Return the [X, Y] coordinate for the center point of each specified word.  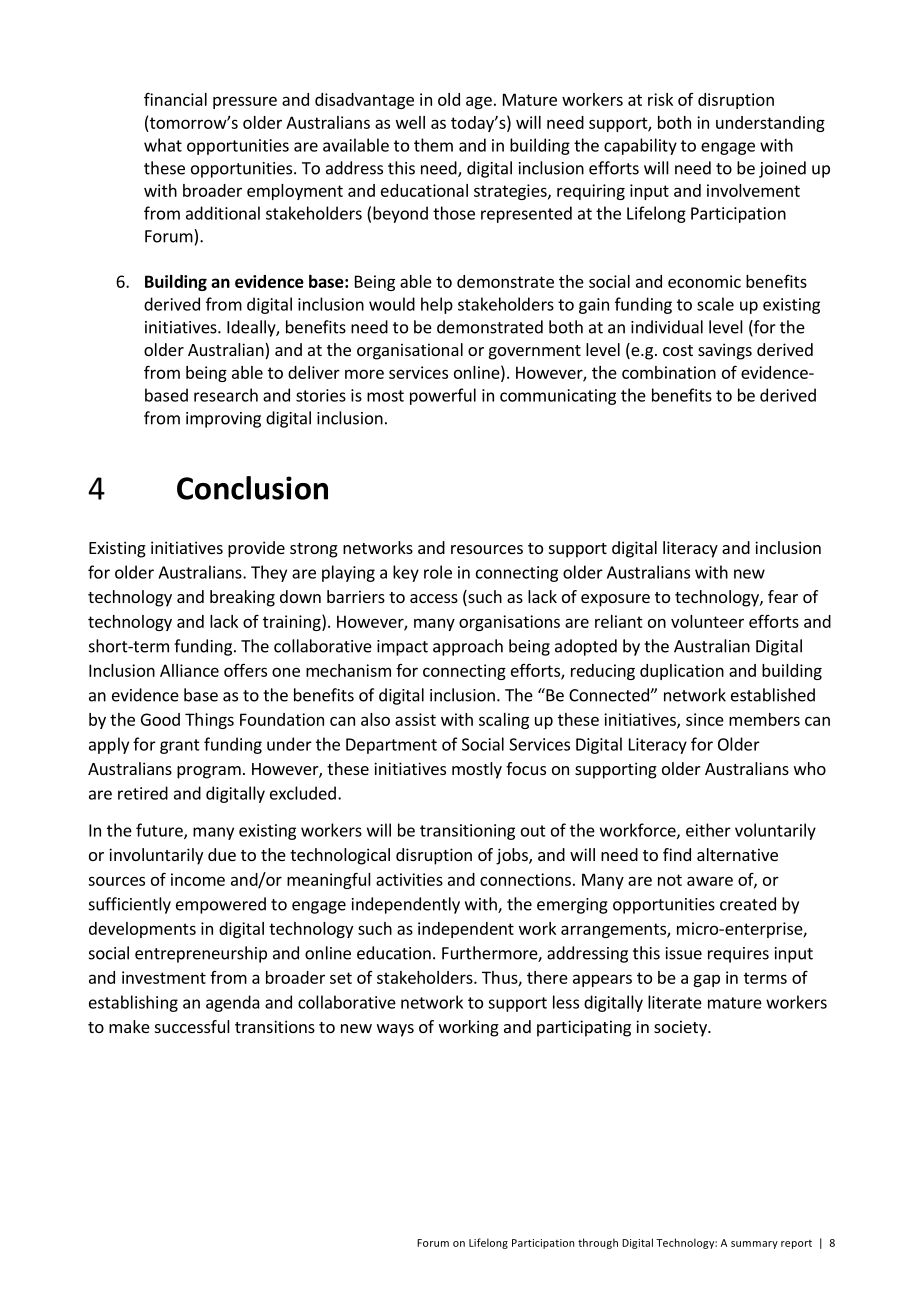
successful [192, 1026]
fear [783, 596]
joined [782, 169]
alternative [737, 854]
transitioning [467, 832]
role [438, 572]
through [598, 1243]
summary [754, 1245]
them [433, 145]
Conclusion [252, 488]
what [163, 145]
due [222, 854]
